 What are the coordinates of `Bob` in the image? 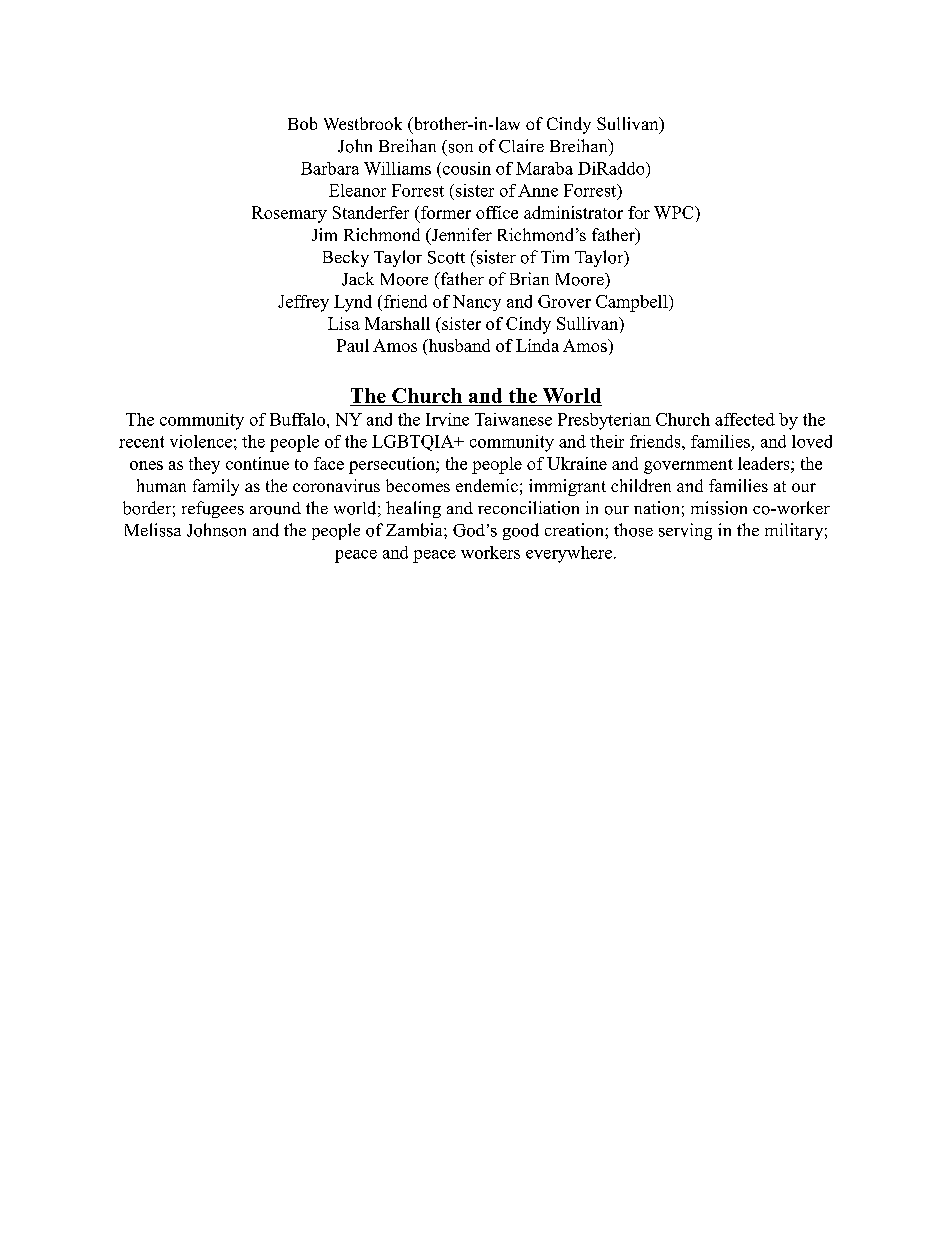 It's located at (302, 123).
